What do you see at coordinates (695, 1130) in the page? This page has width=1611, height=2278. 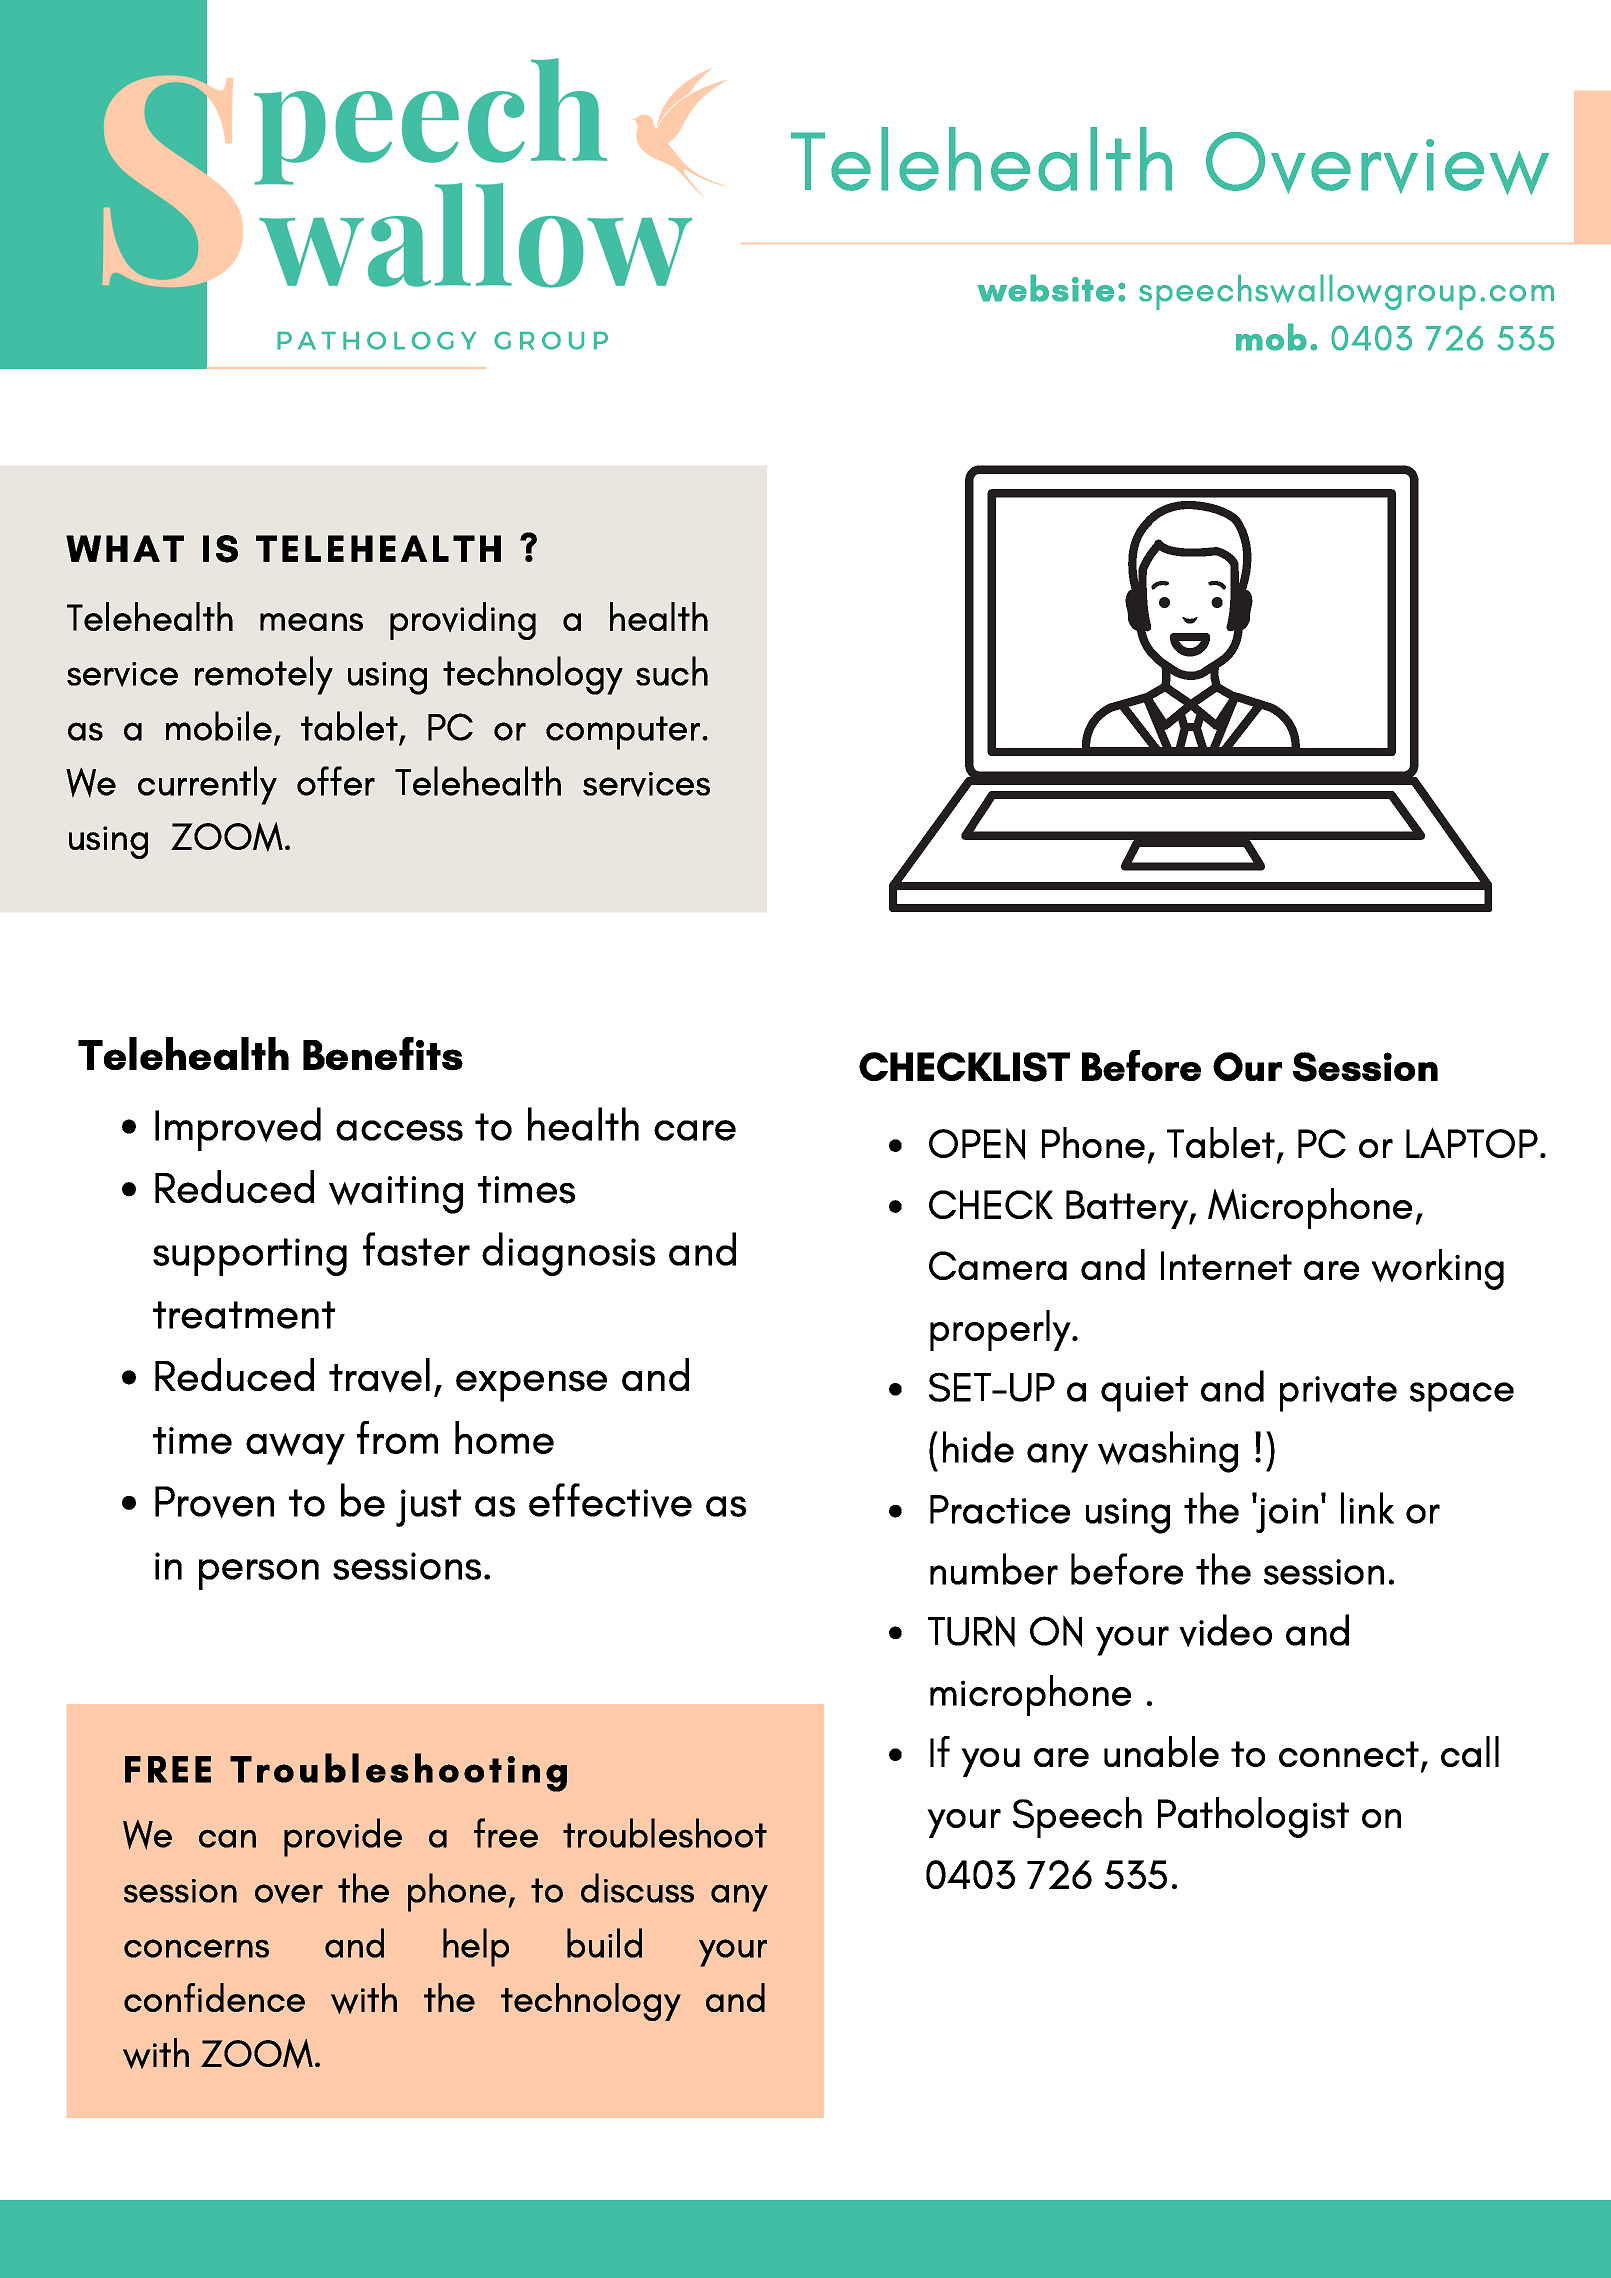 I see `care` at bounding box center [695, 1130].
